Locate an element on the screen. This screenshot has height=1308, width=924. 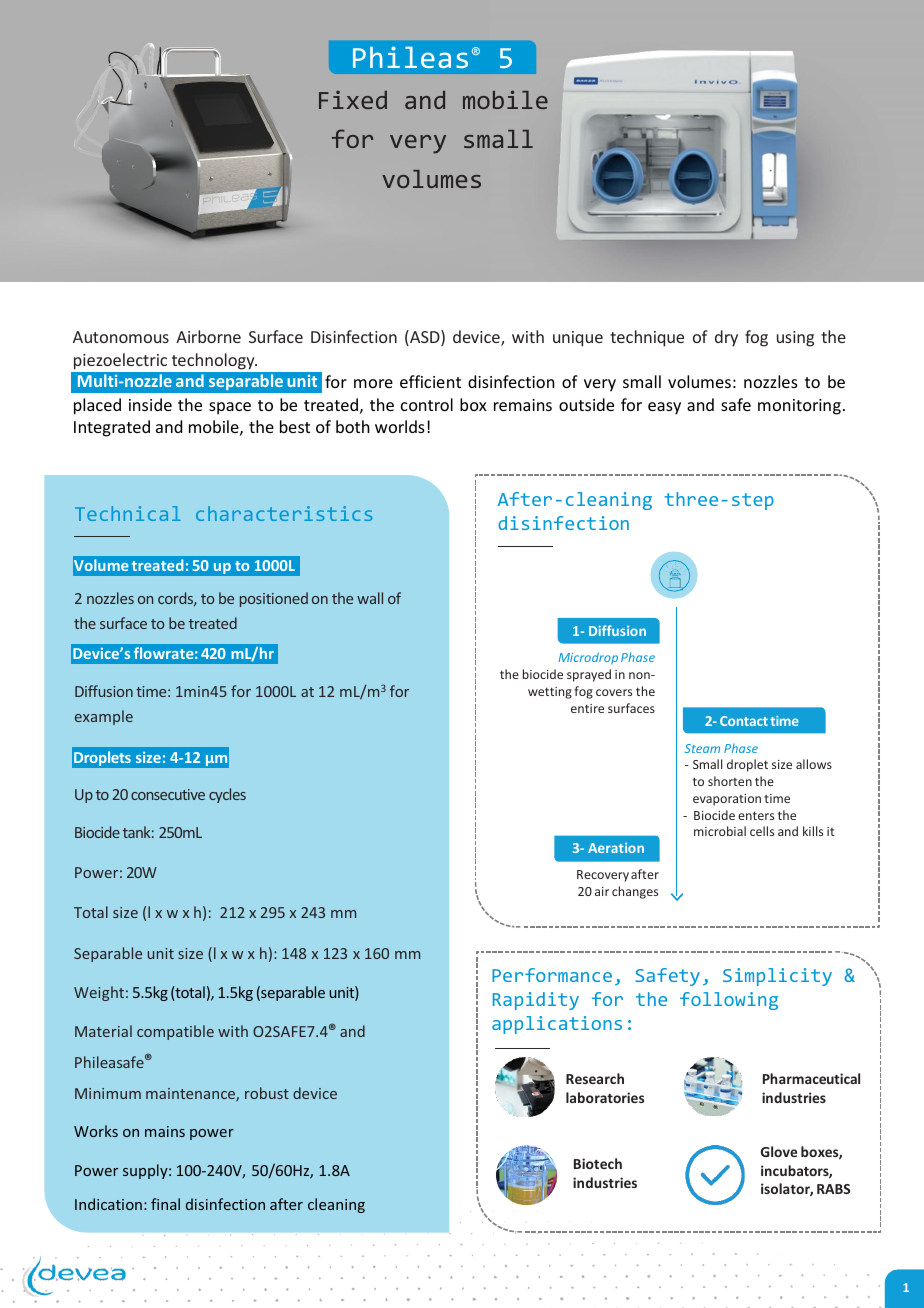
final is located at coordinates (165, 1204).
